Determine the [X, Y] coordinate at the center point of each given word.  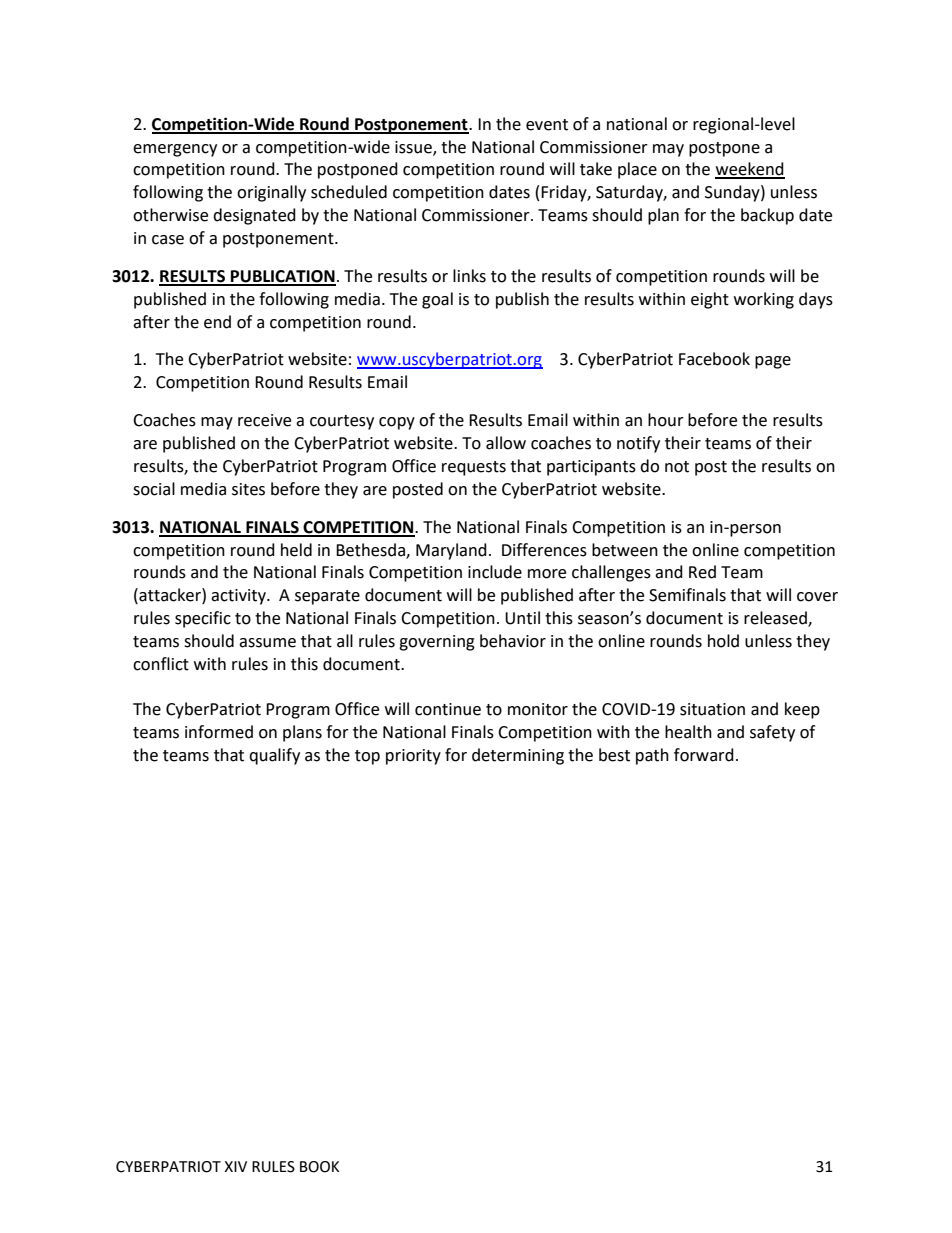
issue [414, 148]
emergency [175, 150]
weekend [750, 170]
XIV [235, 1166]
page [773, 362]
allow [506, 443]
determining [518, 756]
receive [264, 420]
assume [267, 643]
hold [723, 641]
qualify [274, 756]
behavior [513, 641]
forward [704, 755]
